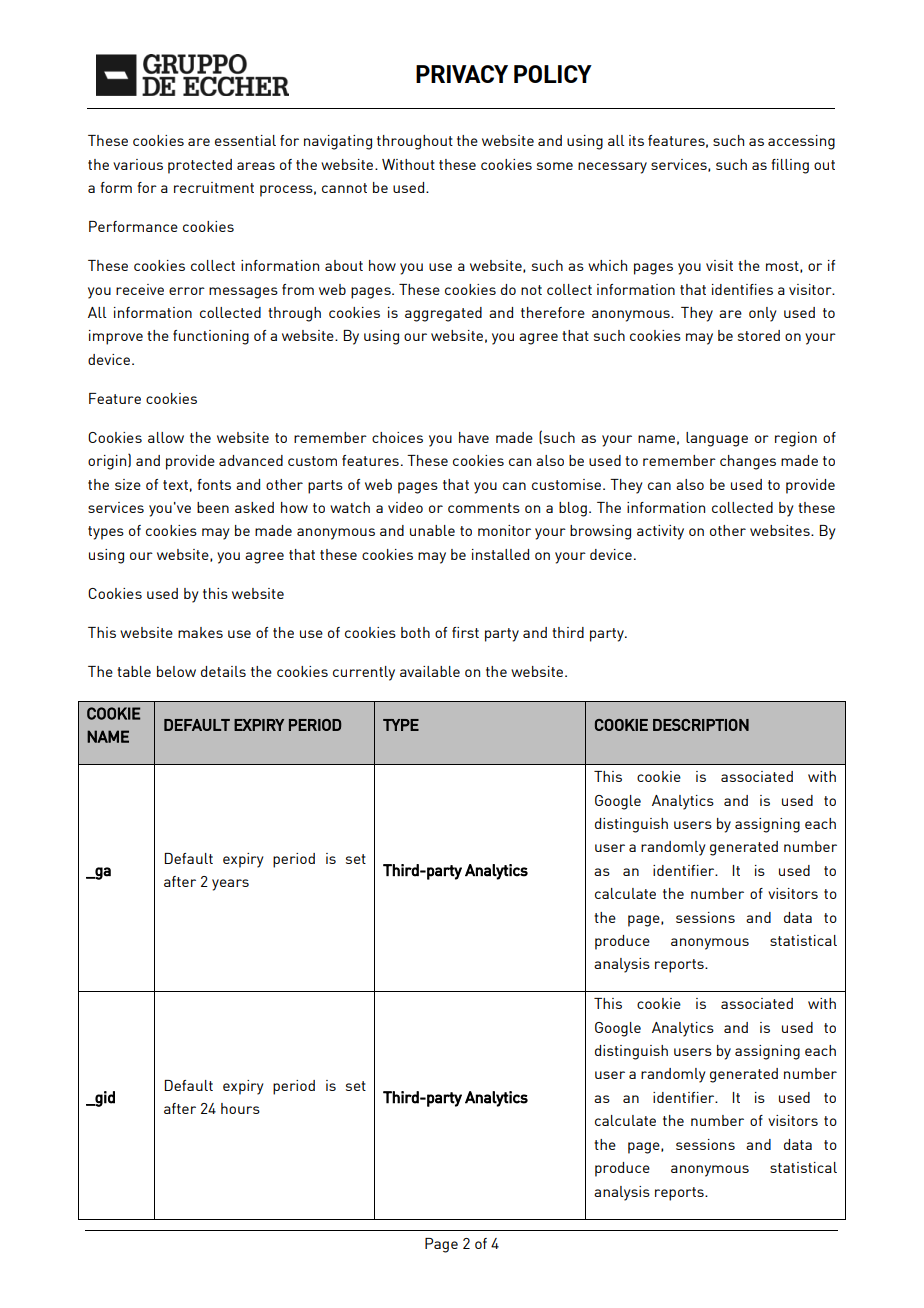 This page has width=924, height=1308. What do you see at coordinates (240, 1108) in the page?
I see `hours` at bounding box center [240, 1108].
